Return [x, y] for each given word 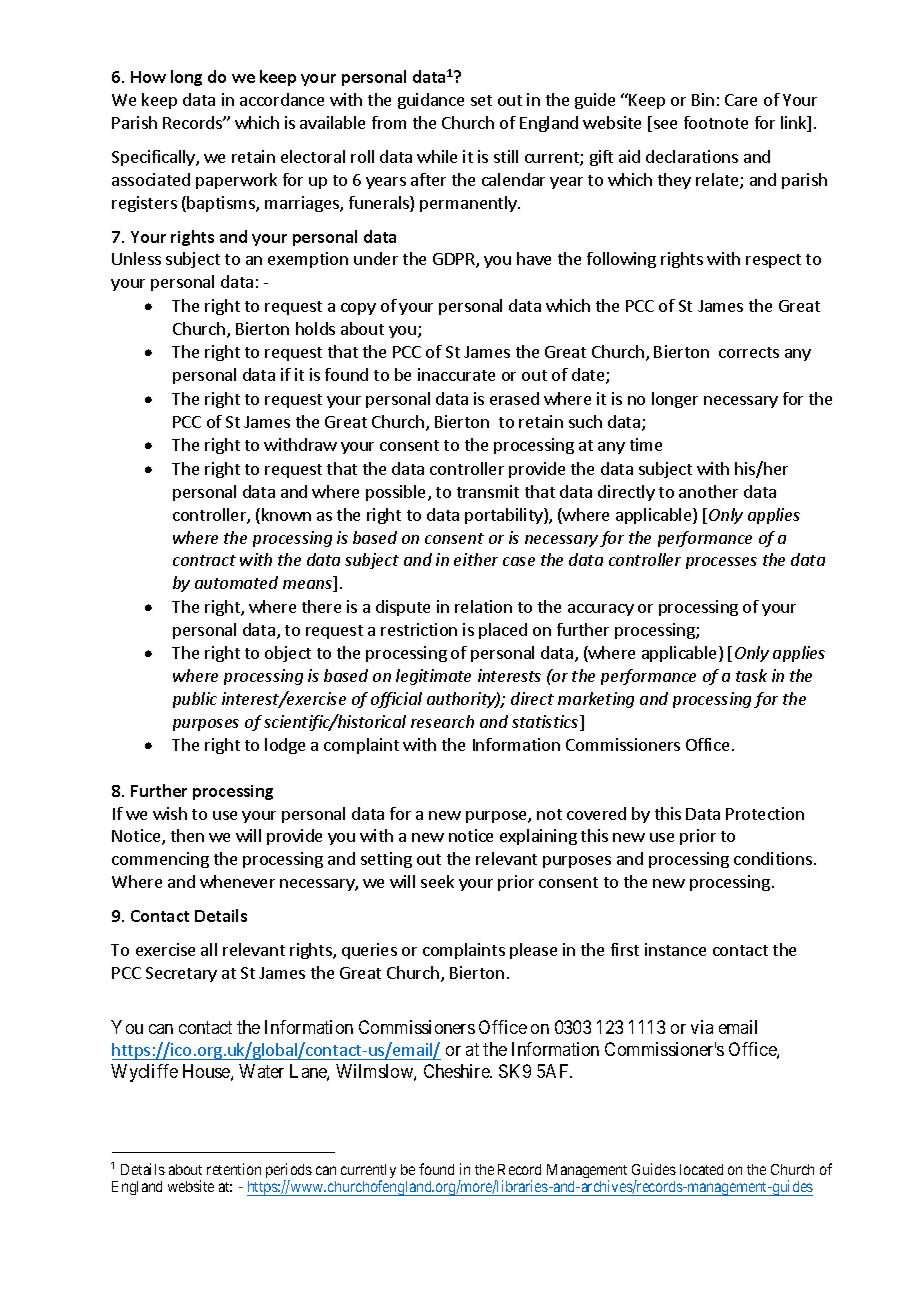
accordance [282, 99]
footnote [716, 122]
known [286, 514]
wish [170, 813]
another [708, 491]
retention [234, 1169]
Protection [765, 813]
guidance [431, 101]
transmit [488, 491]
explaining [538, 837]
